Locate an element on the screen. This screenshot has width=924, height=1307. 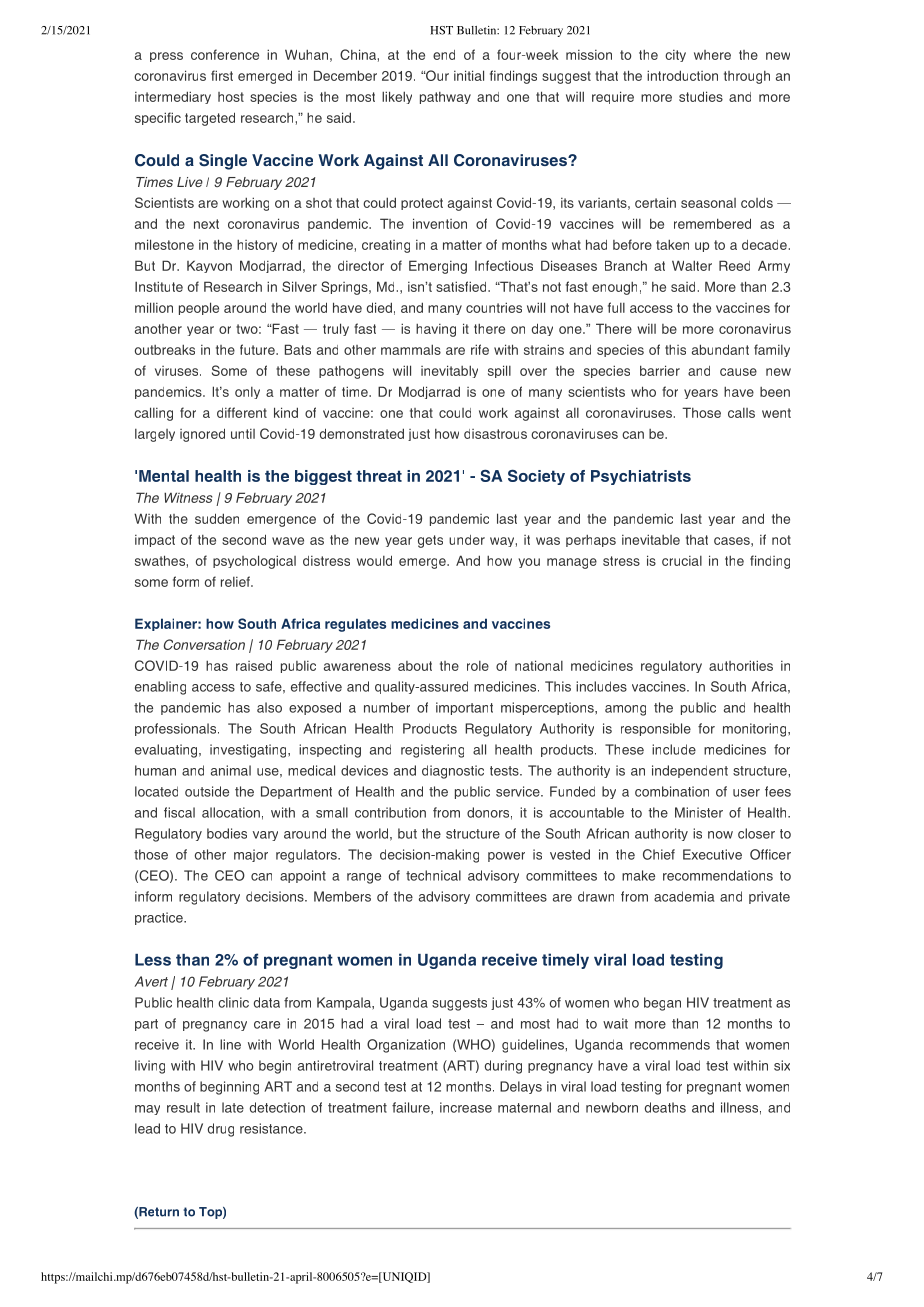
relief is located at coordinates (236, 581).
